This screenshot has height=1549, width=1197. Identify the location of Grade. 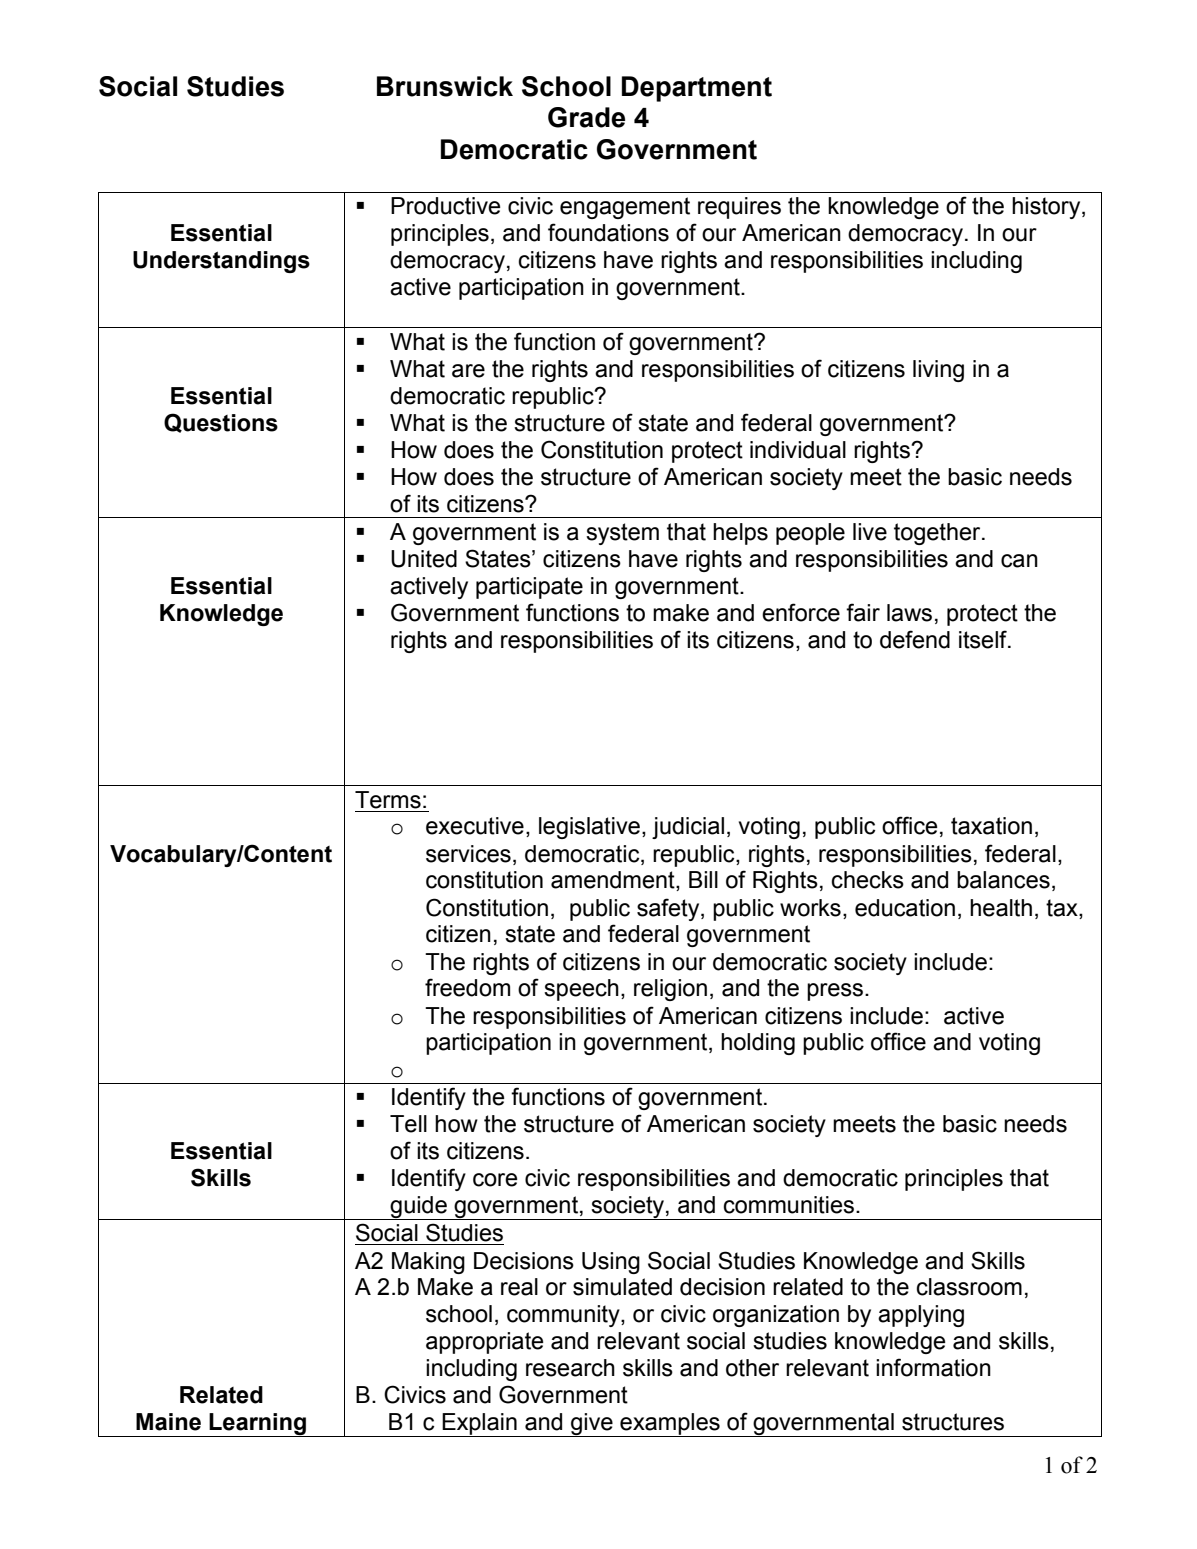
(586, 117).
